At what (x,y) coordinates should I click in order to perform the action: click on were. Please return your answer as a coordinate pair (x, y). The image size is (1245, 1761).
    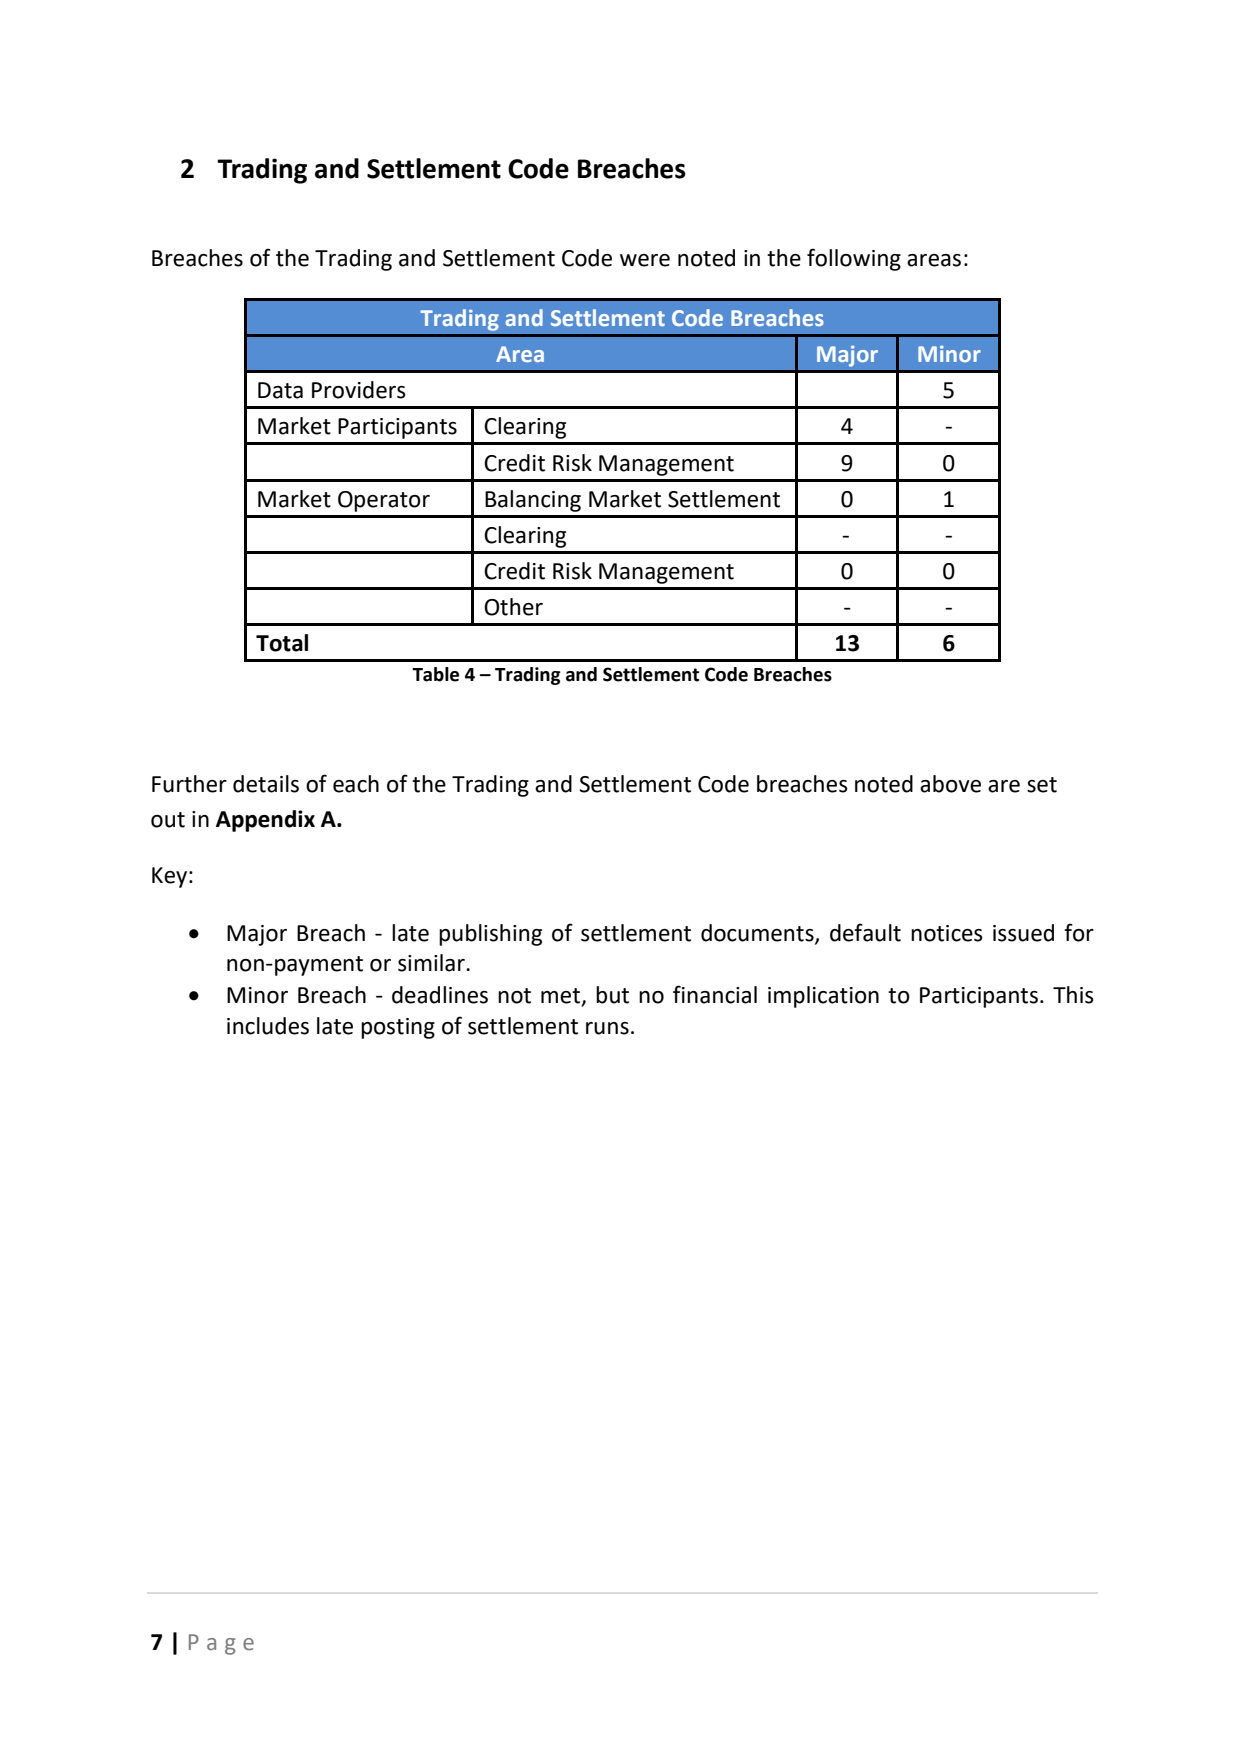
    Looking at the image, I should click on (645, 260).
